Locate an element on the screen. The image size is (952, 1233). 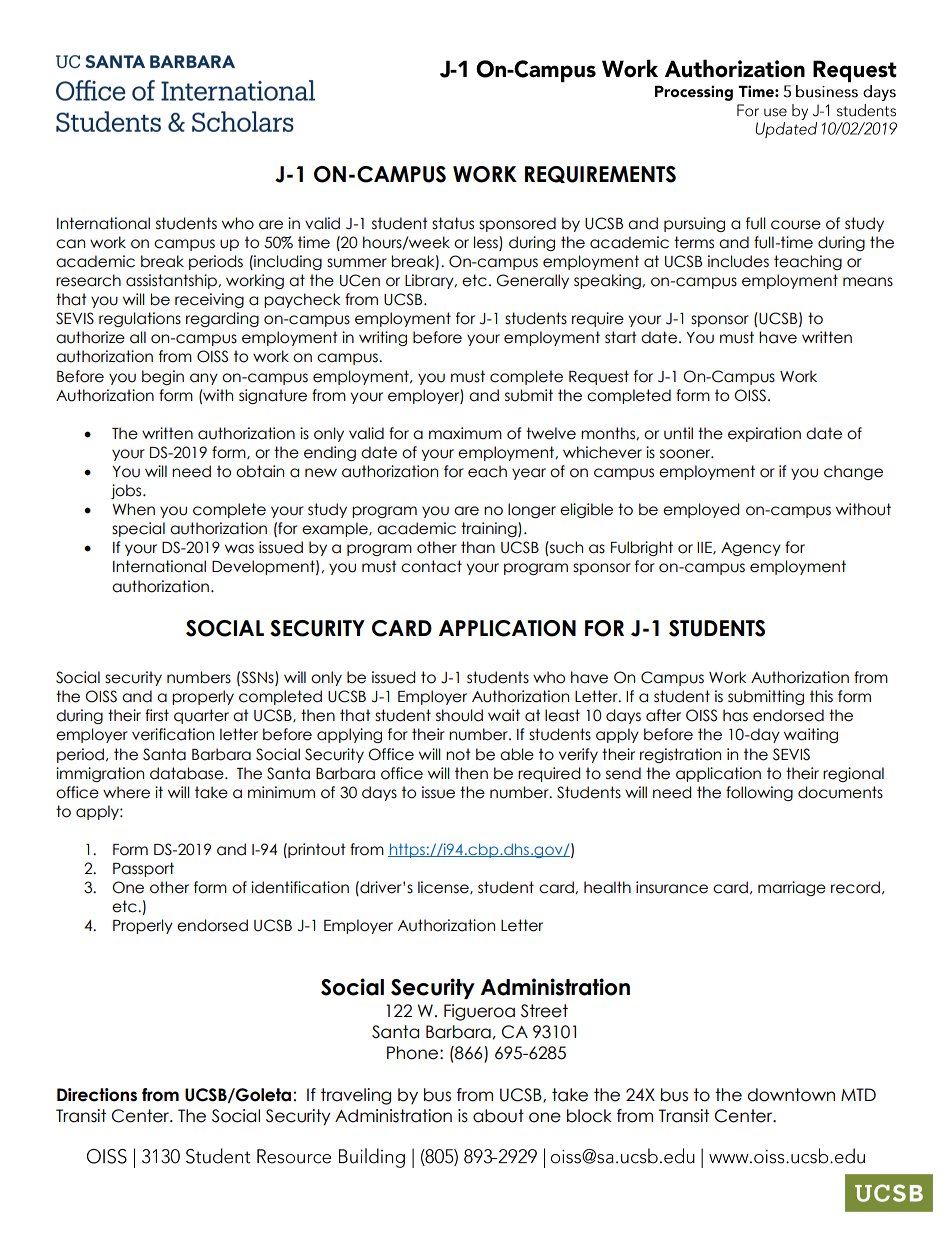
maximum is located at coordinates (465, 433).
